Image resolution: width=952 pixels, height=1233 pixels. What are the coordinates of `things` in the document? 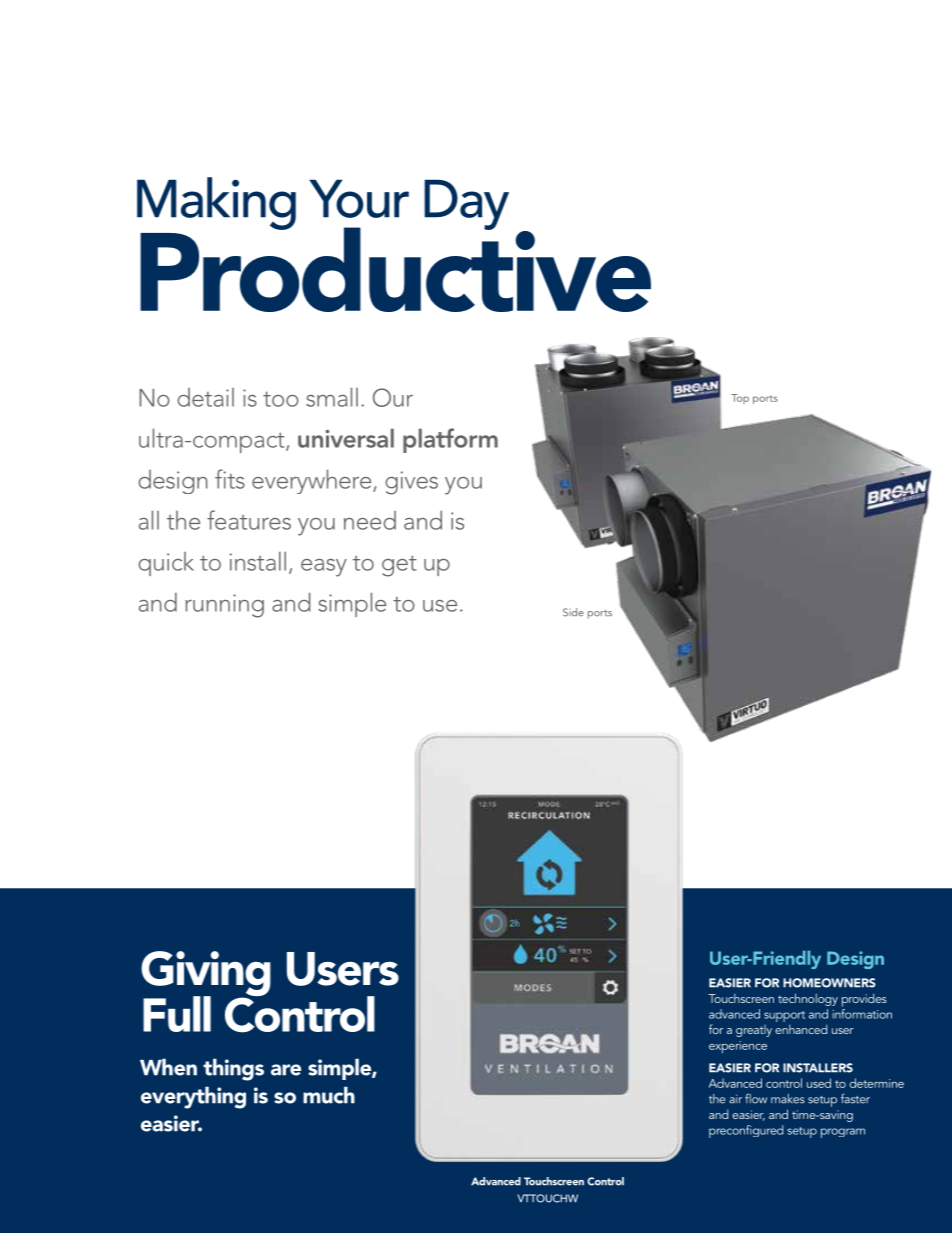 It's located at (233, 1069).
